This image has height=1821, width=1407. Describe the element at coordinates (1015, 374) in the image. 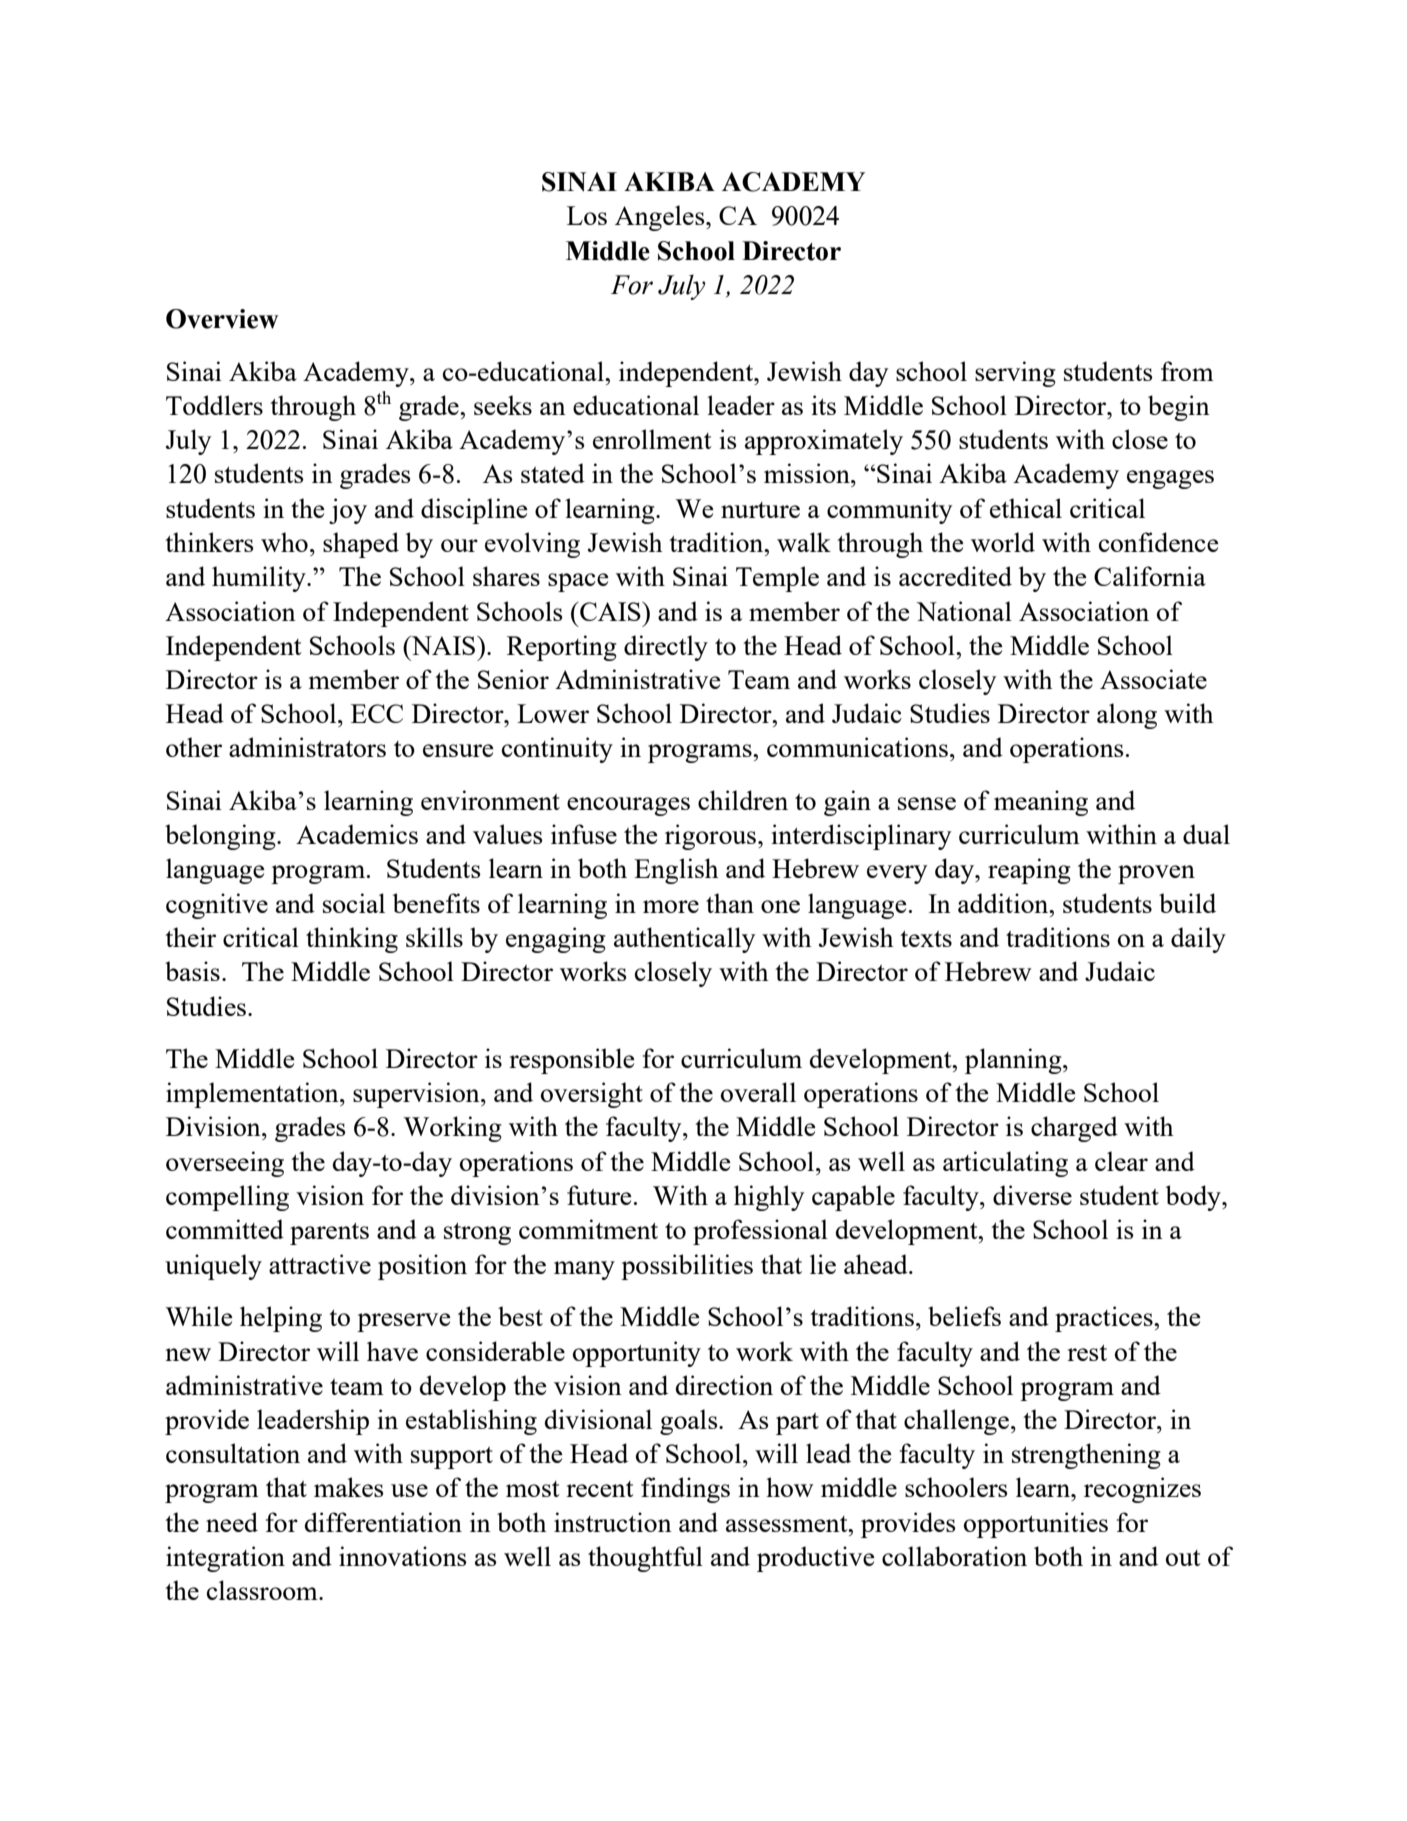

I see `serving` at that location.
